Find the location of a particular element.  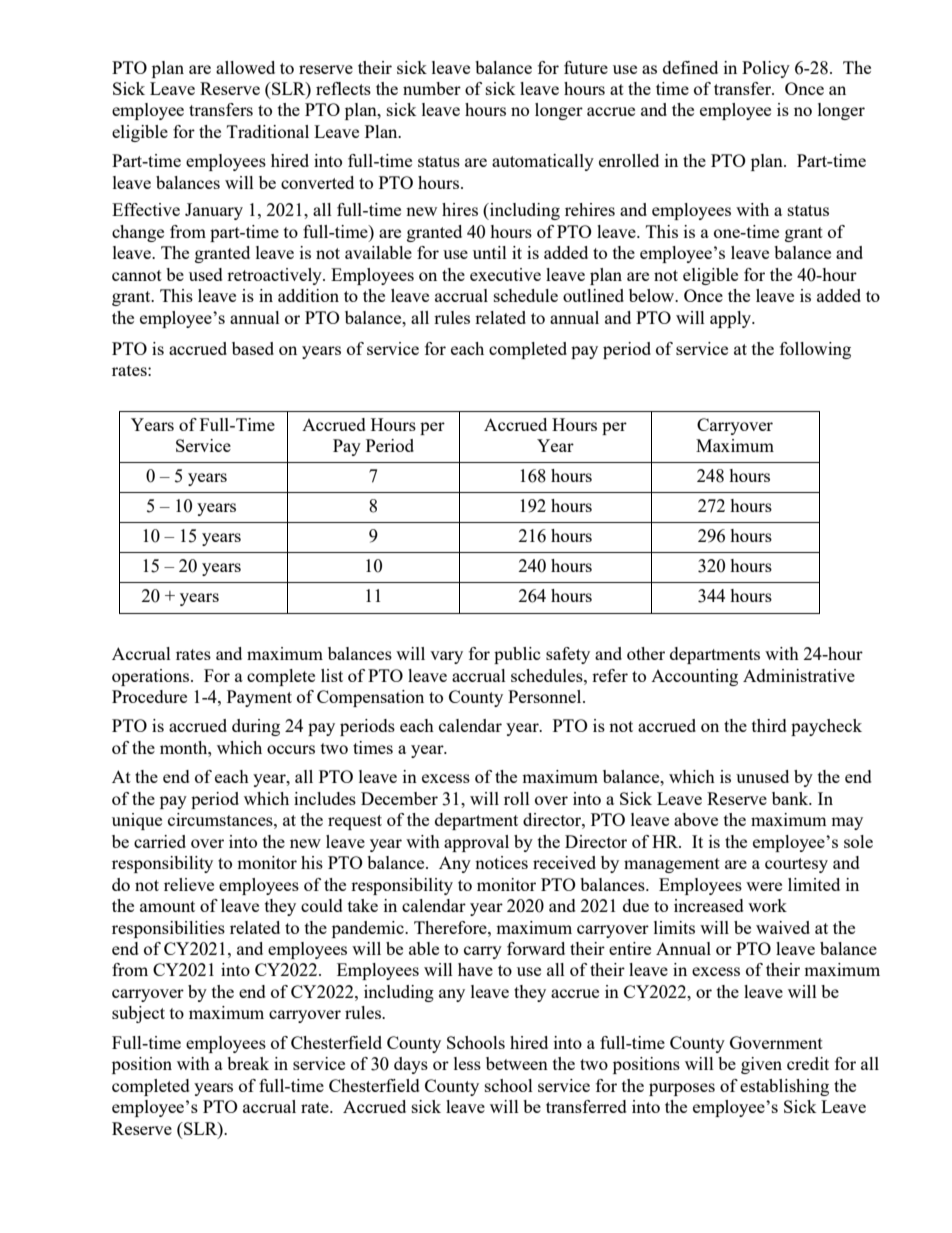

between is located at coordinates (517, 1063).
